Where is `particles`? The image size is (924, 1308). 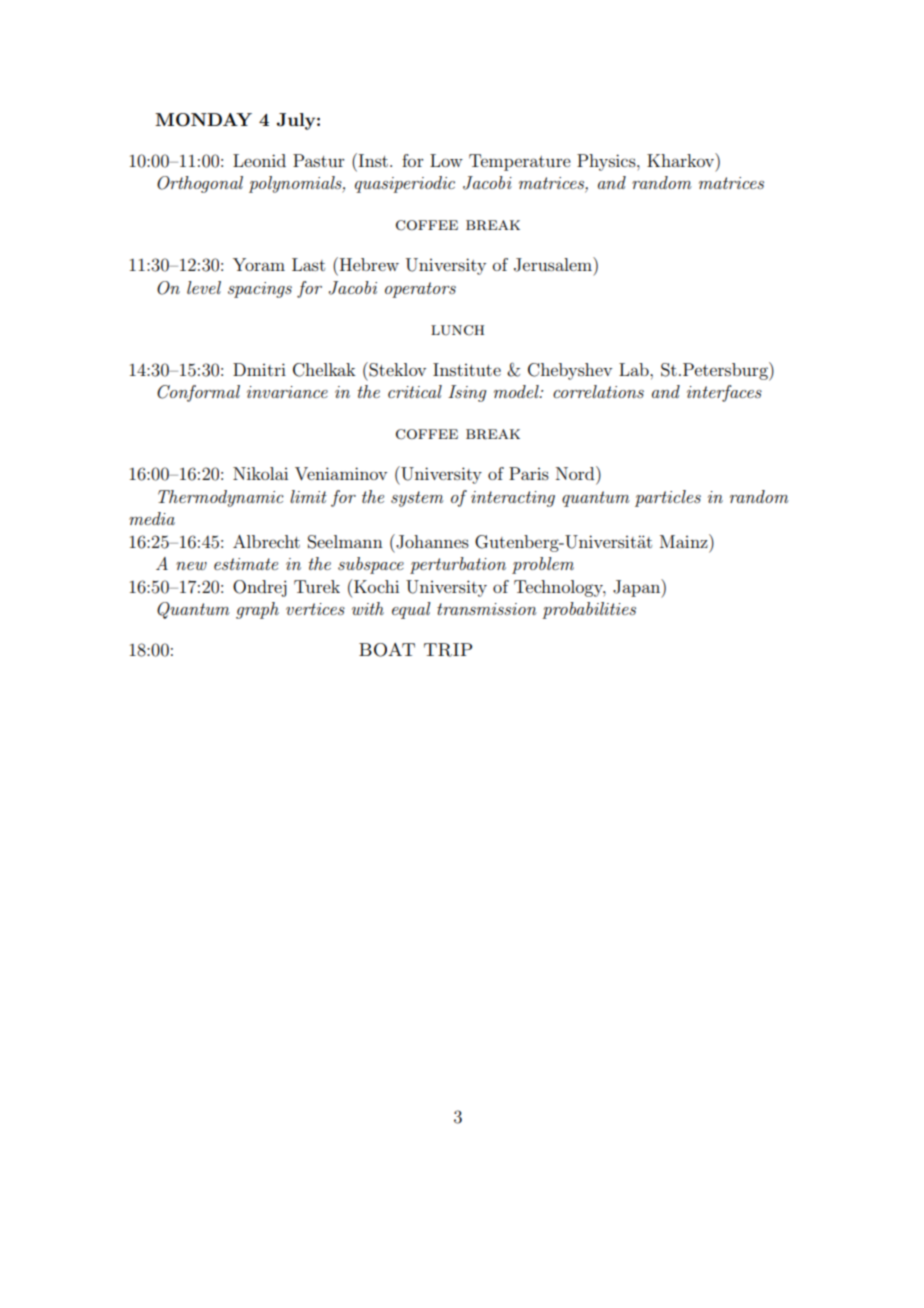
particles is located at coordinates (668, 498).
